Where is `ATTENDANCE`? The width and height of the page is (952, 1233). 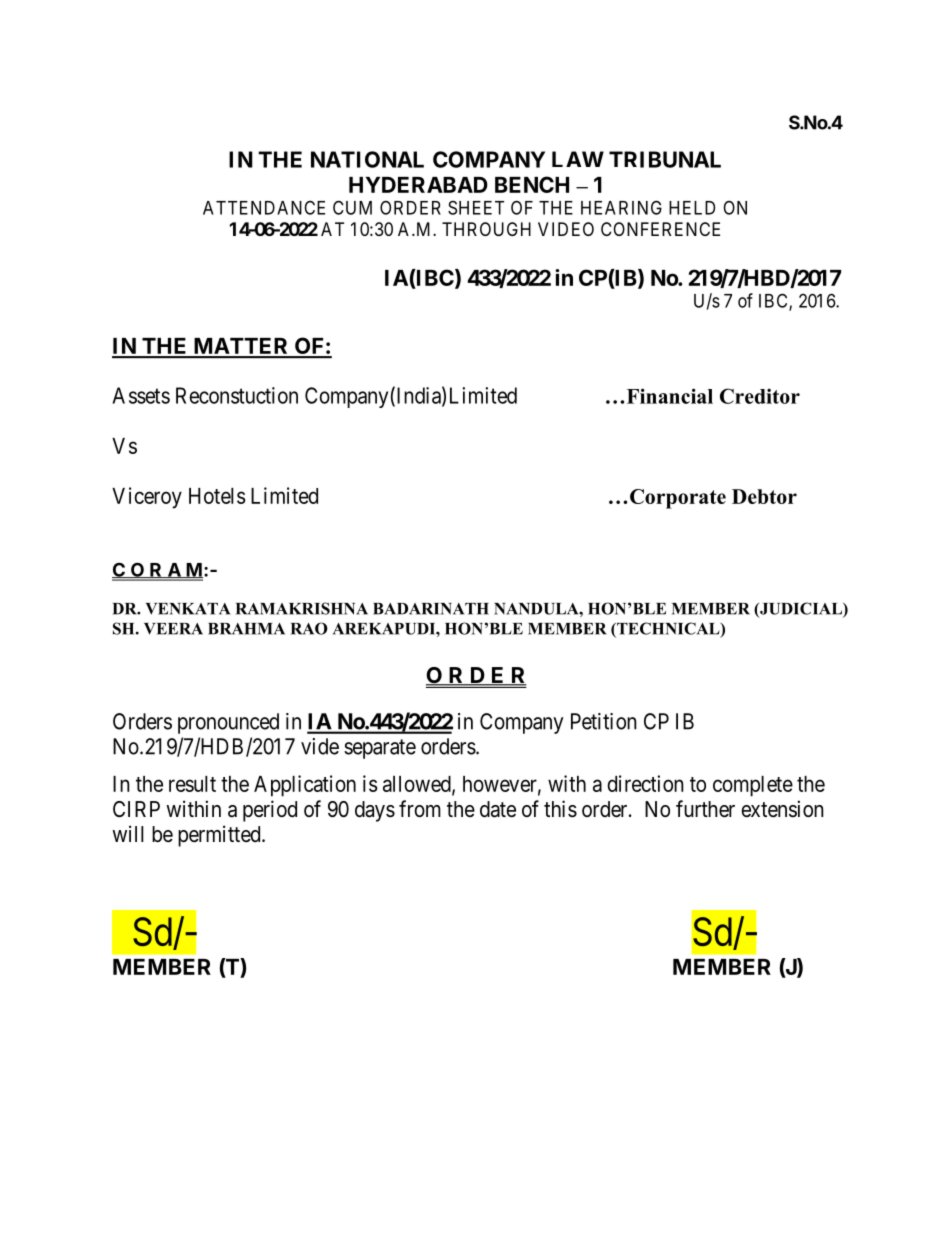 ATTENDANCE is located at coordinates (264, 207).
